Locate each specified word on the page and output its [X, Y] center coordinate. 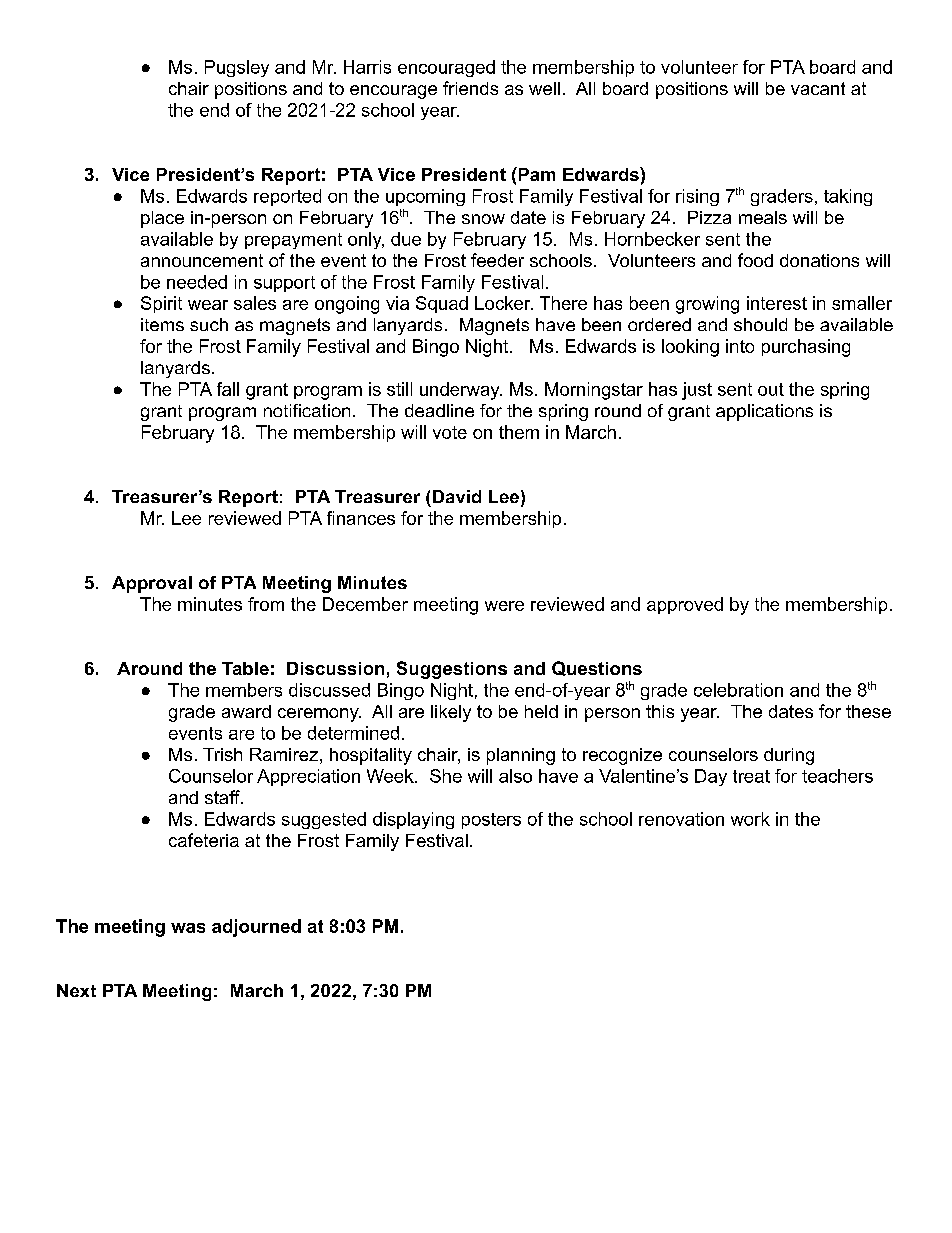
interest [777, 303]
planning [521, 756]
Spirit [161, 304]
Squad [442, 304]
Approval [152, 584]
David [457, 496]
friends [470, 88]
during [789, 756]
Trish [222, 754]
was [188, 928]
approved [685, 605]
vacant [818, 88]
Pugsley [237, 68]
